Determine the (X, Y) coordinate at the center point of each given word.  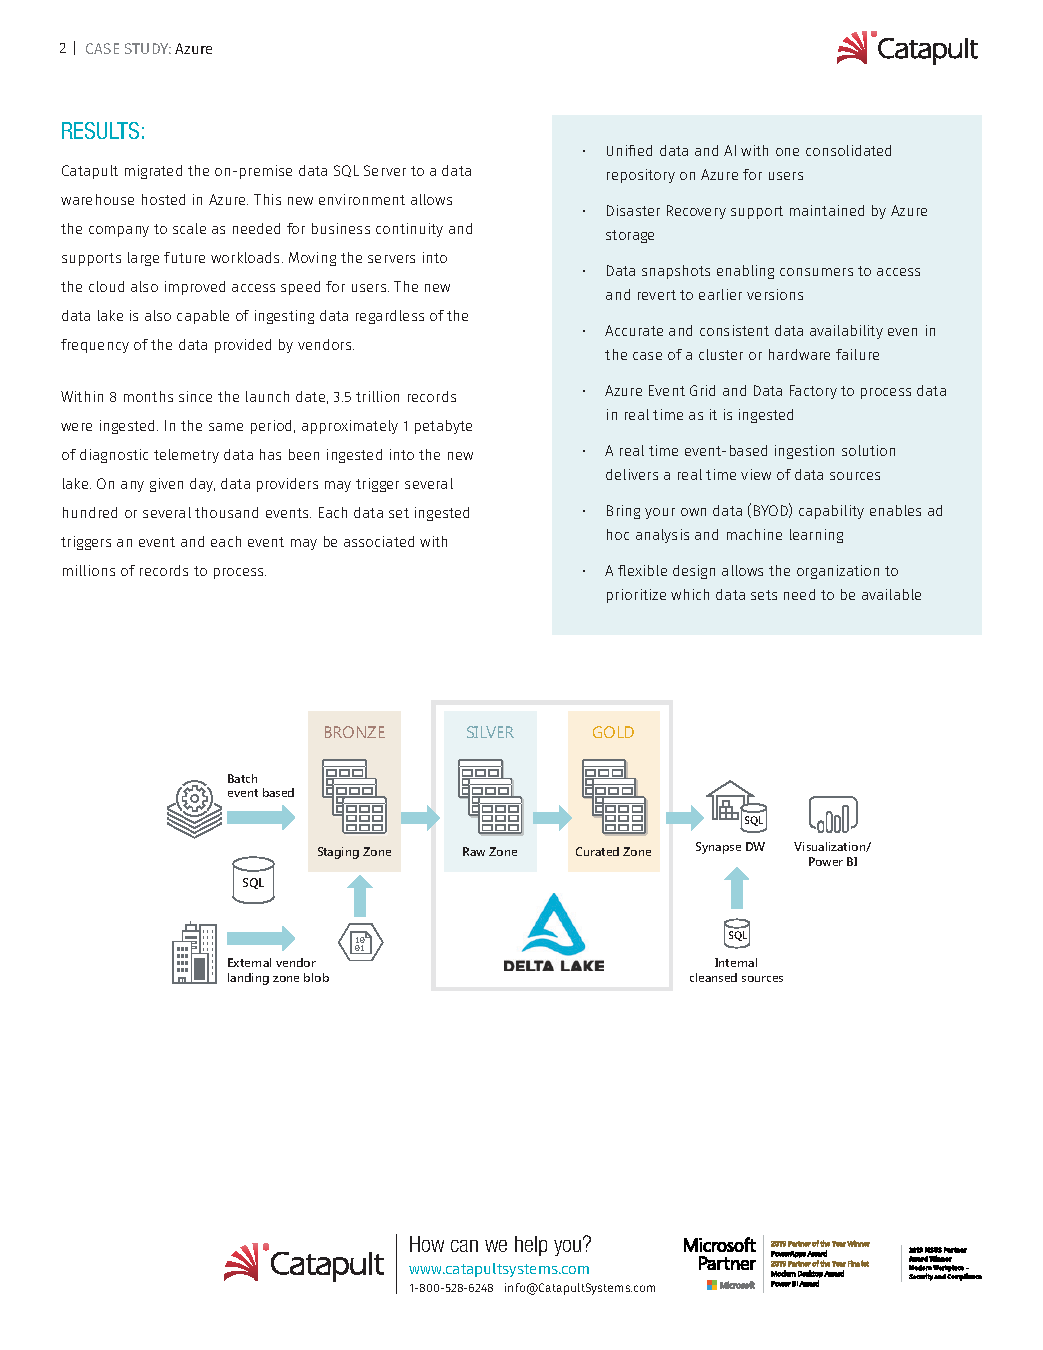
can (464, 1246)
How (427, 1244)
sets (764, 595)
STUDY (148, 48)
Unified (629, 150)
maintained (827, 210)
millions (89, 570)
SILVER (490, 732)
